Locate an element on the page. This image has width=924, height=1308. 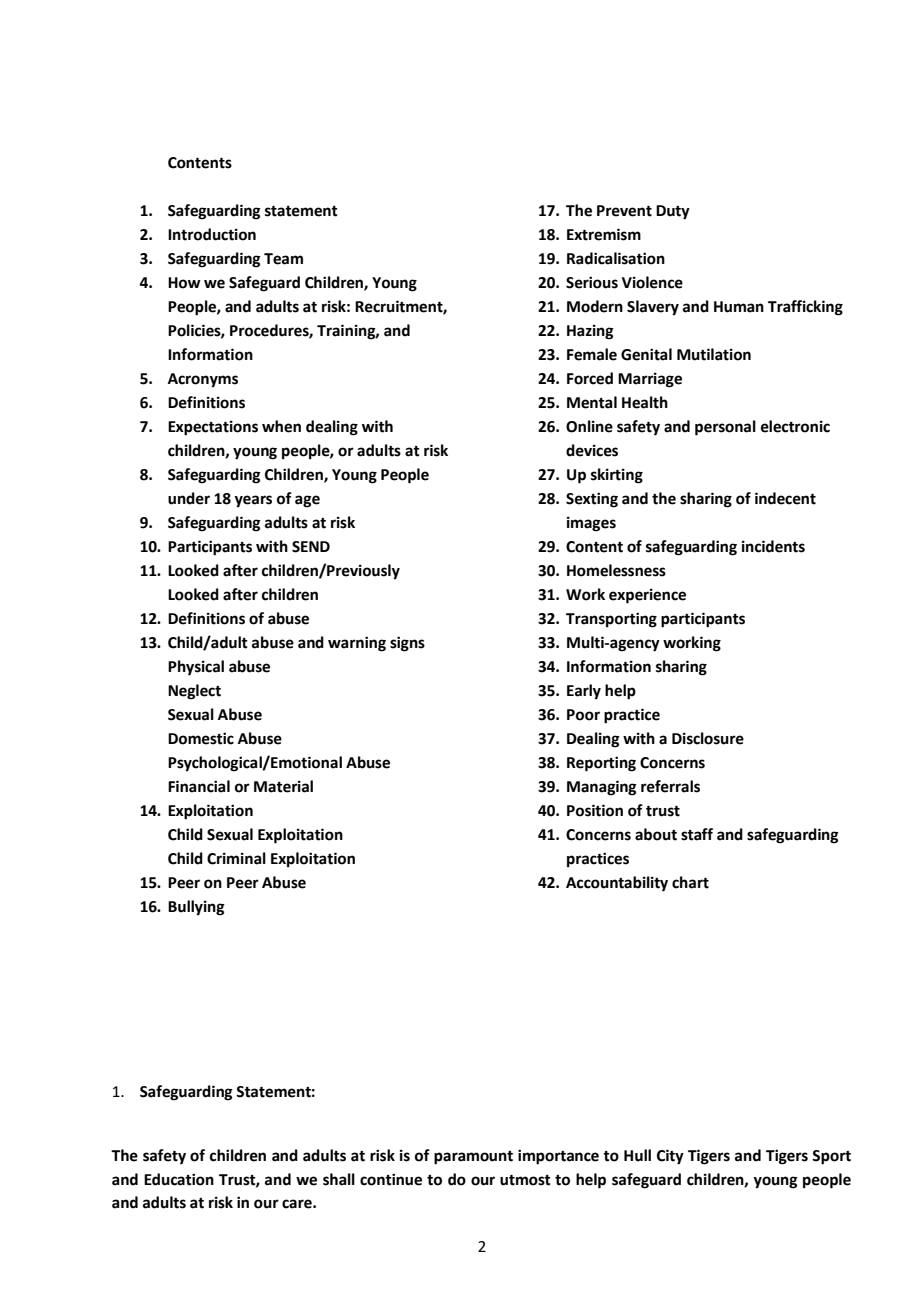
Neglect is located at coordinates (194, 692).
